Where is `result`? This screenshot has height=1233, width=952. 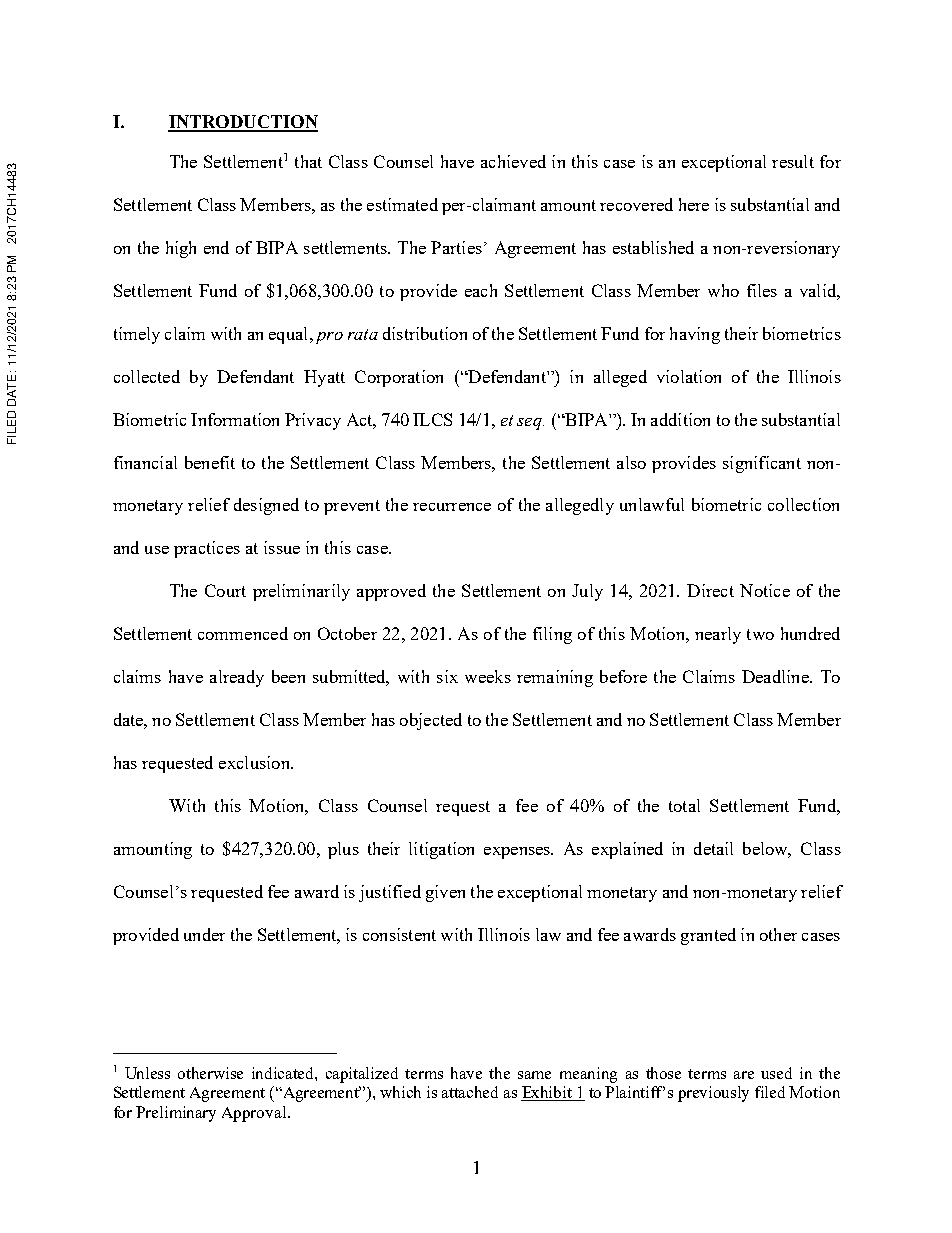 result is located at coordinates (793, 161).
